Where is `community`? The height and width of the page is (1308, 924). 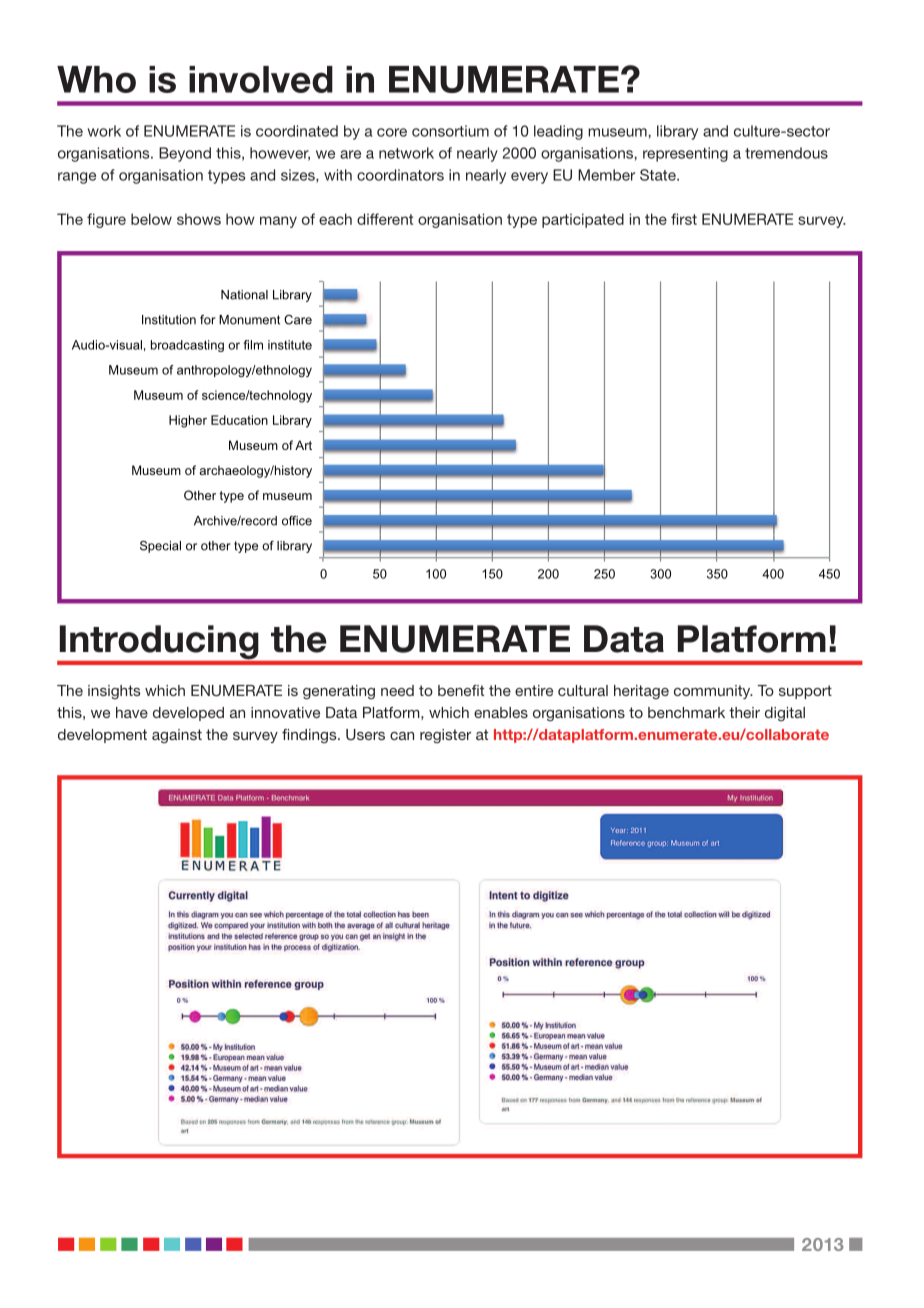
community is located at coordinates (713, 692).
